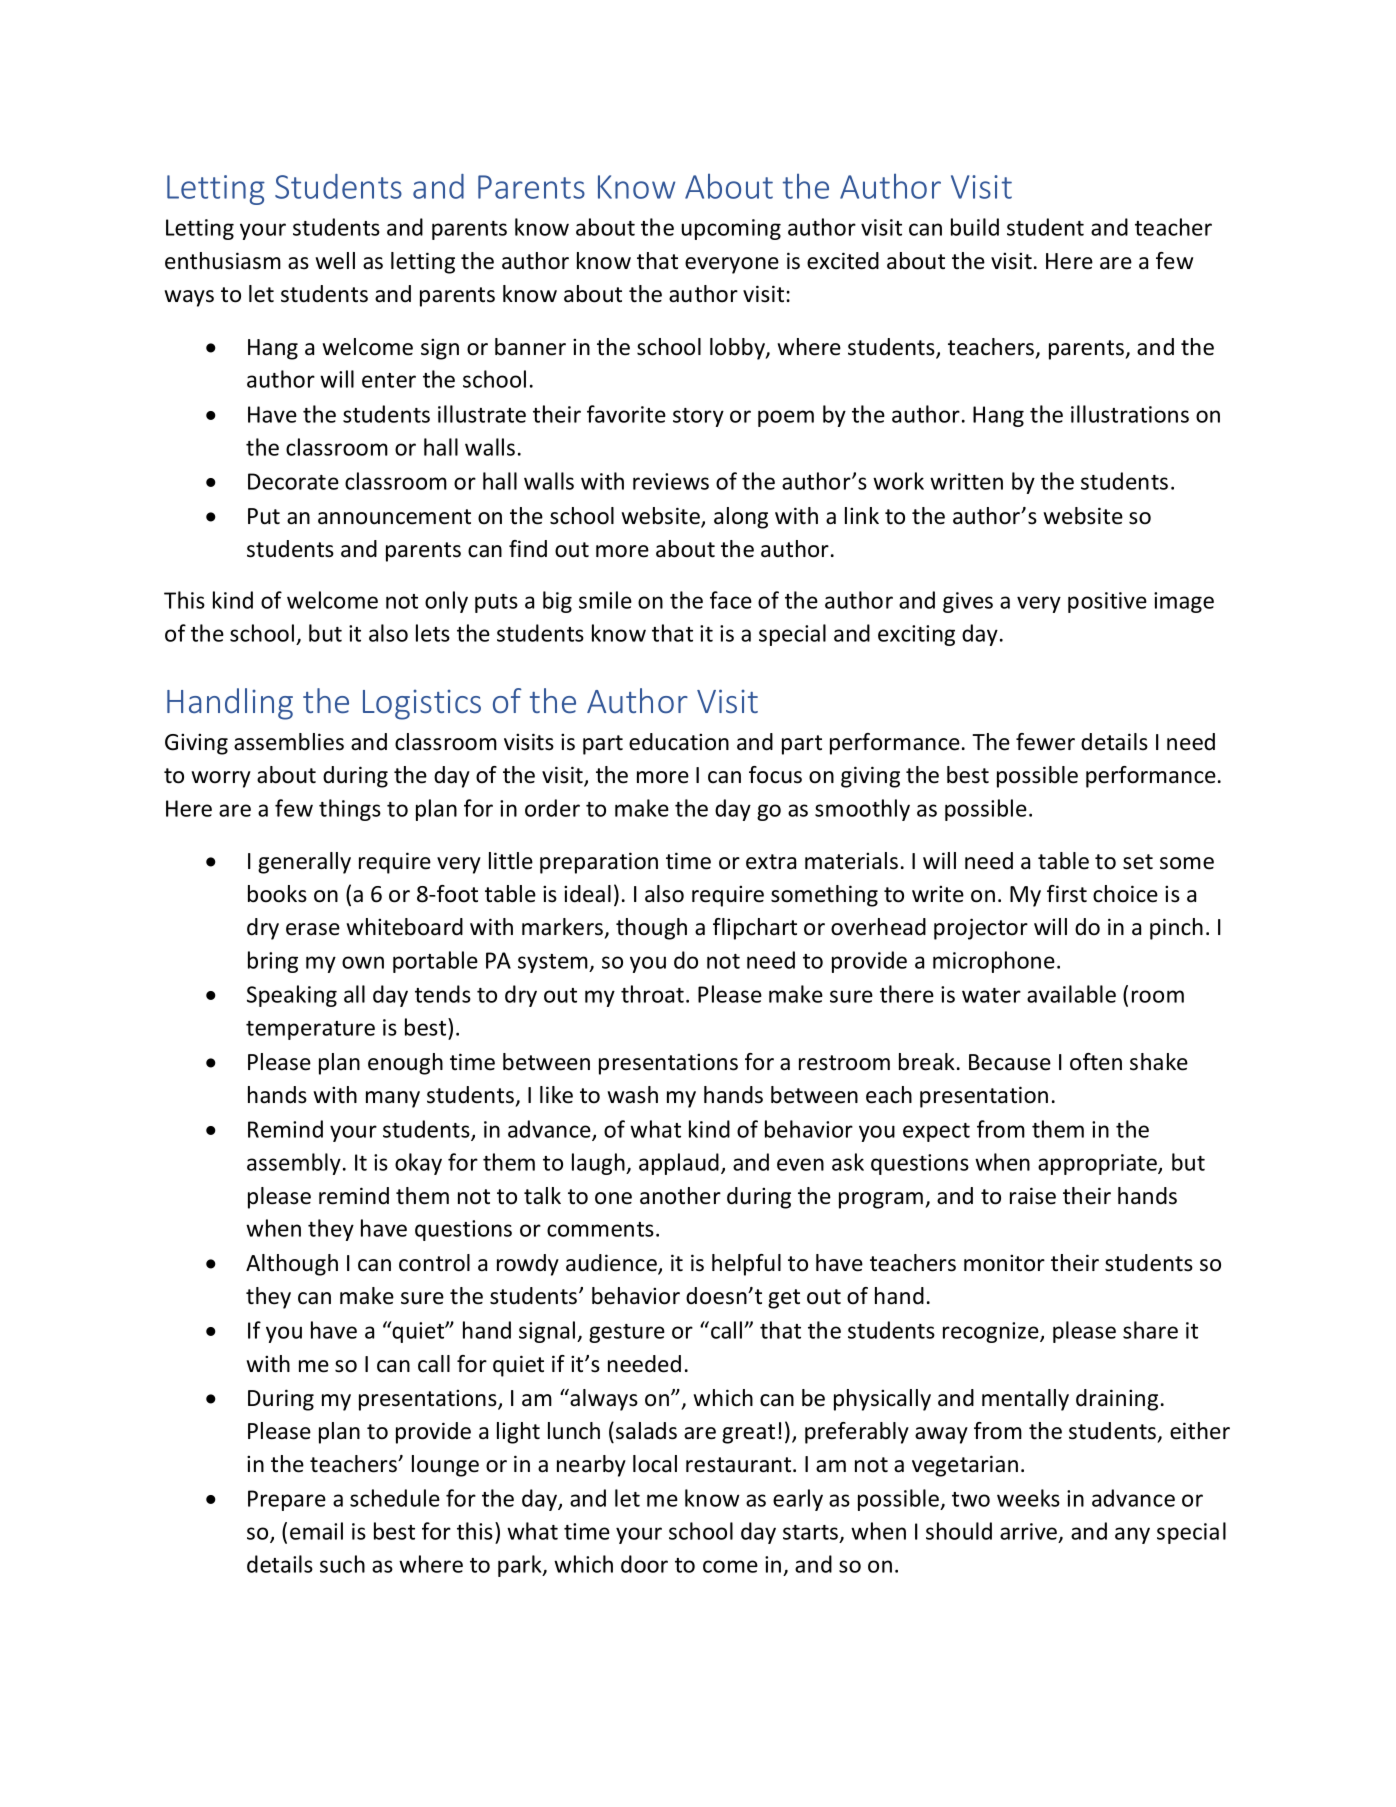  Describe the element at coordinates (1067, 894) in the screenshot. I see `first` at that location.
